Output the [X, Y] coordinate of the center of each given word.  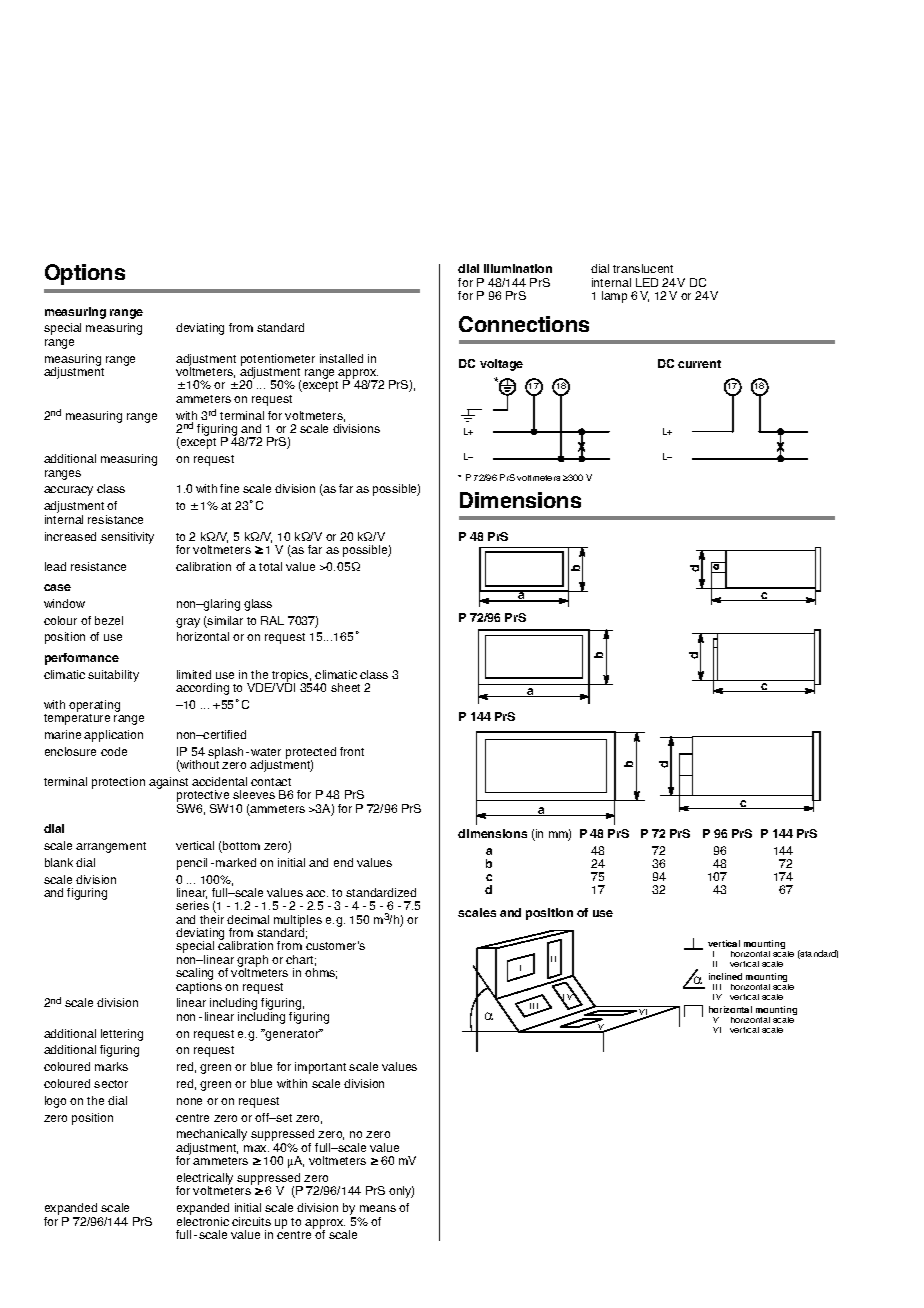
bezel [109, 620]
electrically [205, 1180]
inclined [725, 976]
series [192, 905]
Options [85, 274]
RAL [272, 620]
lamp [614, 297]
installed [341, 358]
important [320, 1068]
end [343, 862]
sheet [345, 687]
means [378, 1208]
